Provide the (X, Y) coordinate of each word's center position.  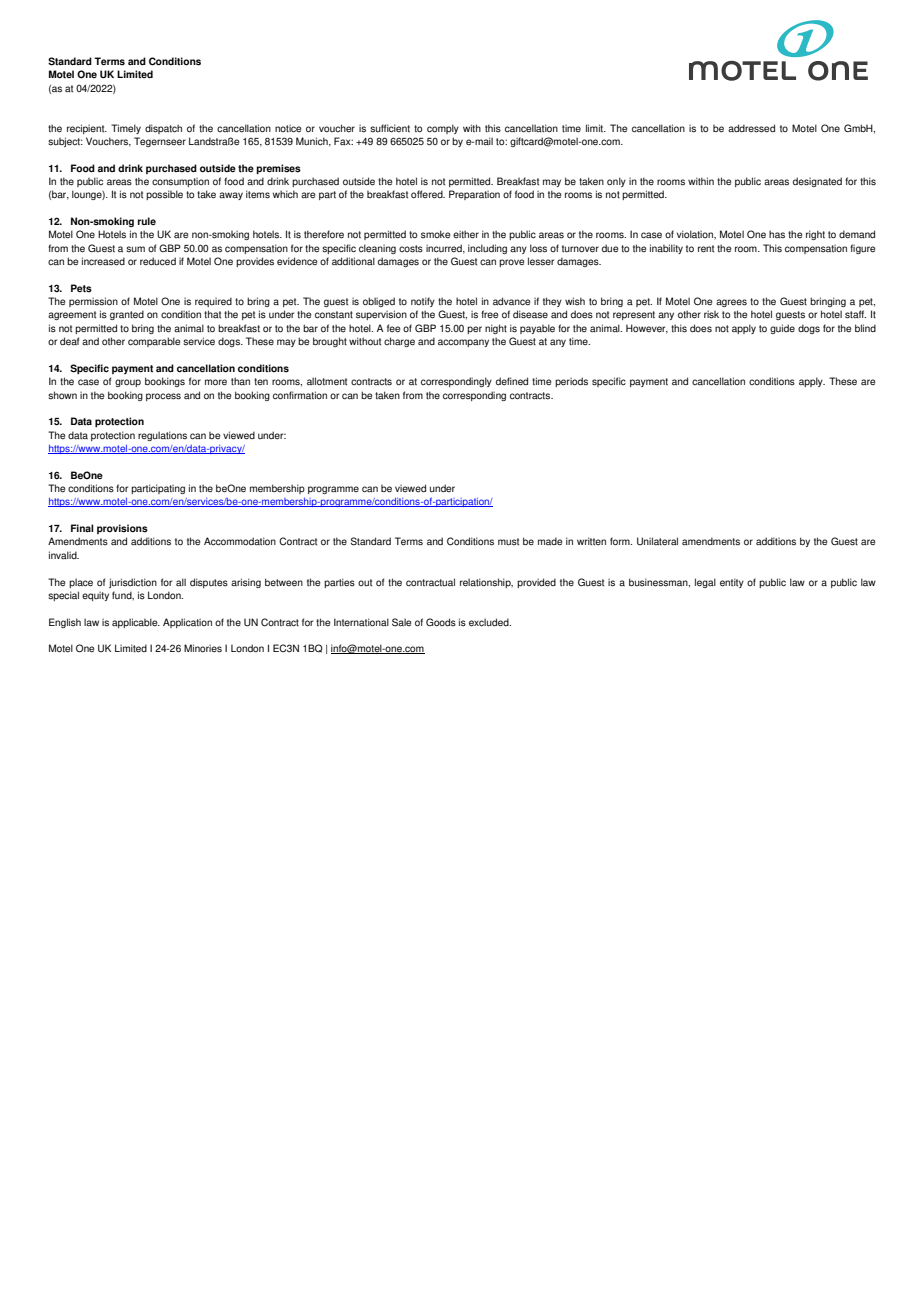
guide (782, 329)
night (496, 329)
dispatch (163, 129)
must (508, 542)
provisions (122, 529)
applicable (136, 623)
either (466, 234)
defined (512, 381)
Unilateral (657, 541)
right (815, 235)
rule (147, 221)
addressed (751, 128)
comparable (154, 342)
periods (571, 382)
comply (443, 129)
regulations (162, 436)
